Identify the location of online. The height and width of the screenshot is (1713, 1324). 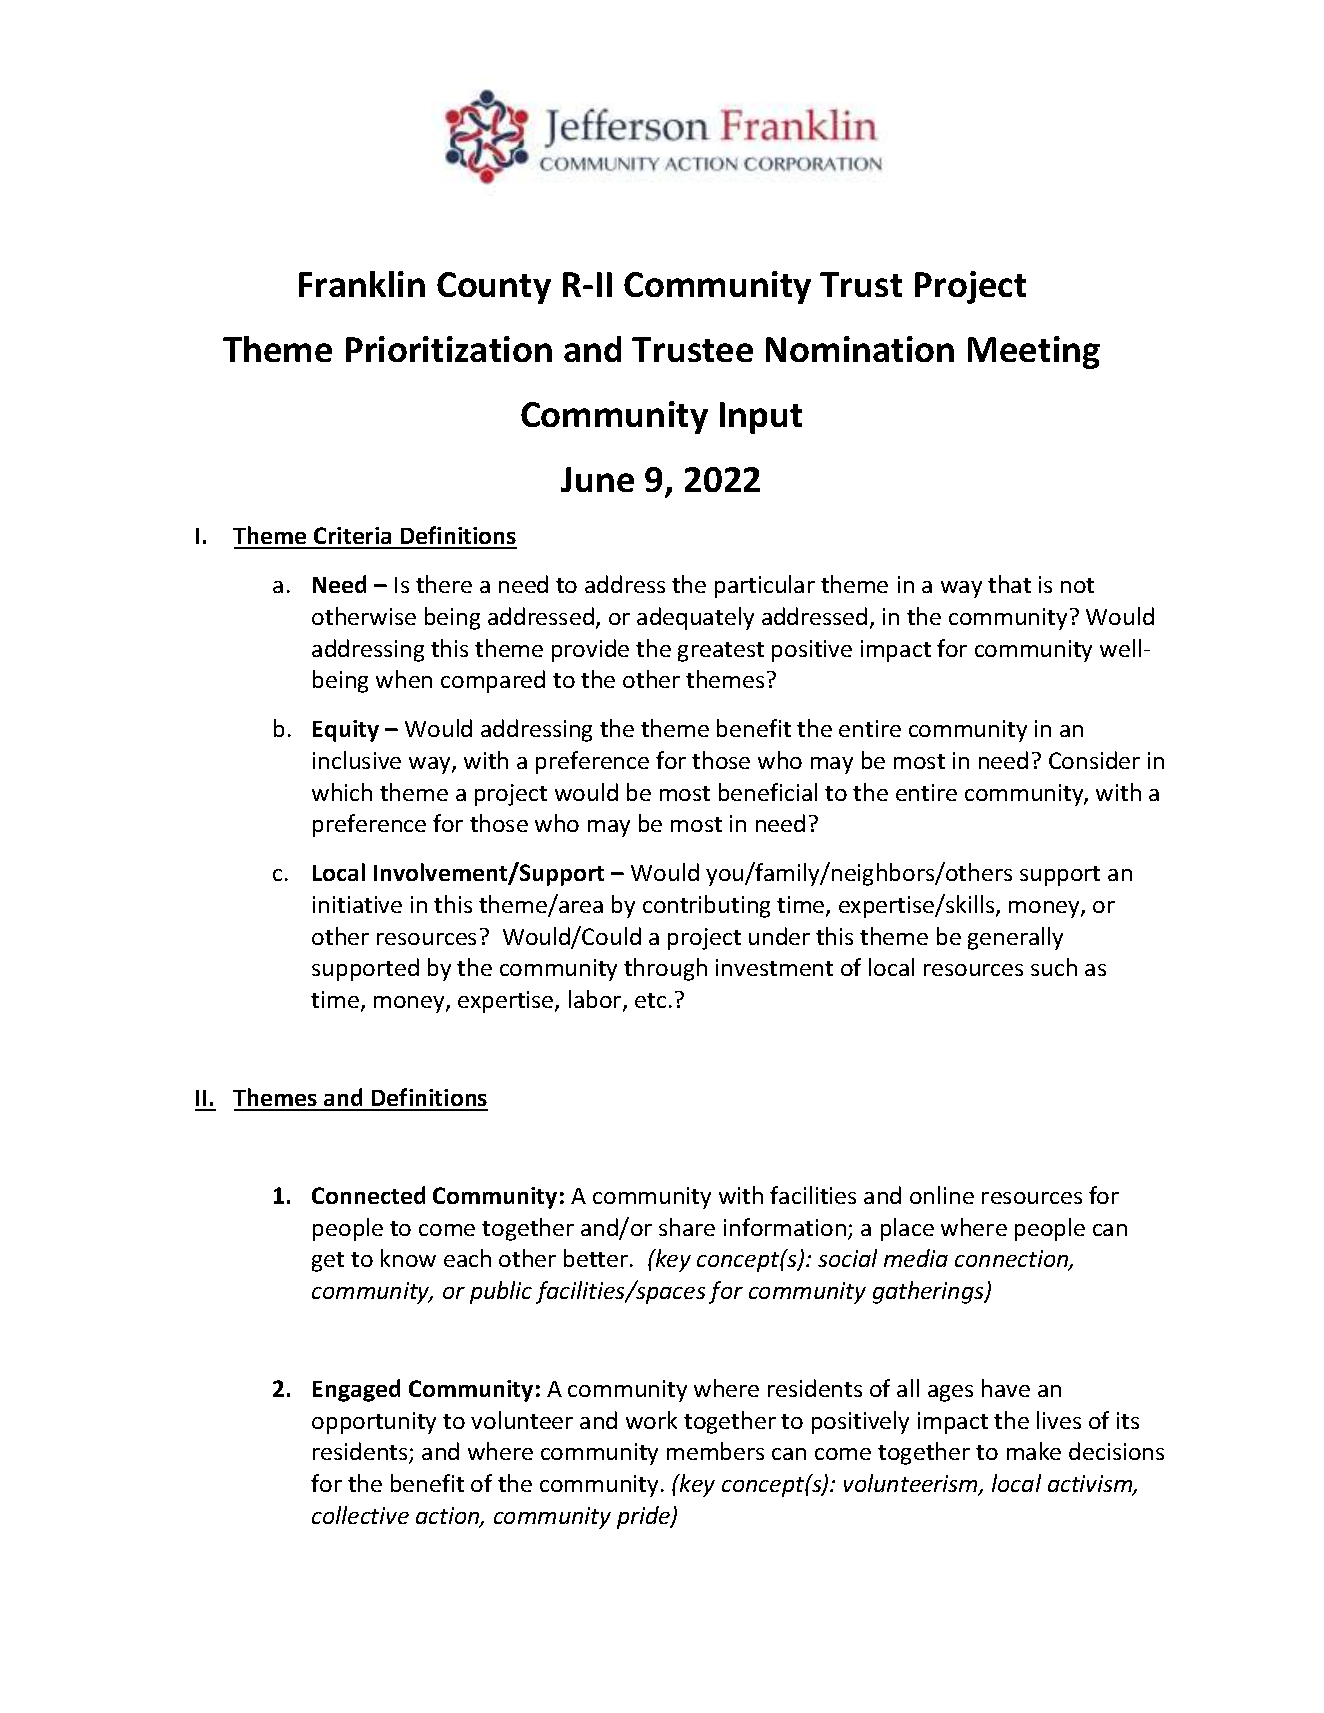
(942, 1195).
